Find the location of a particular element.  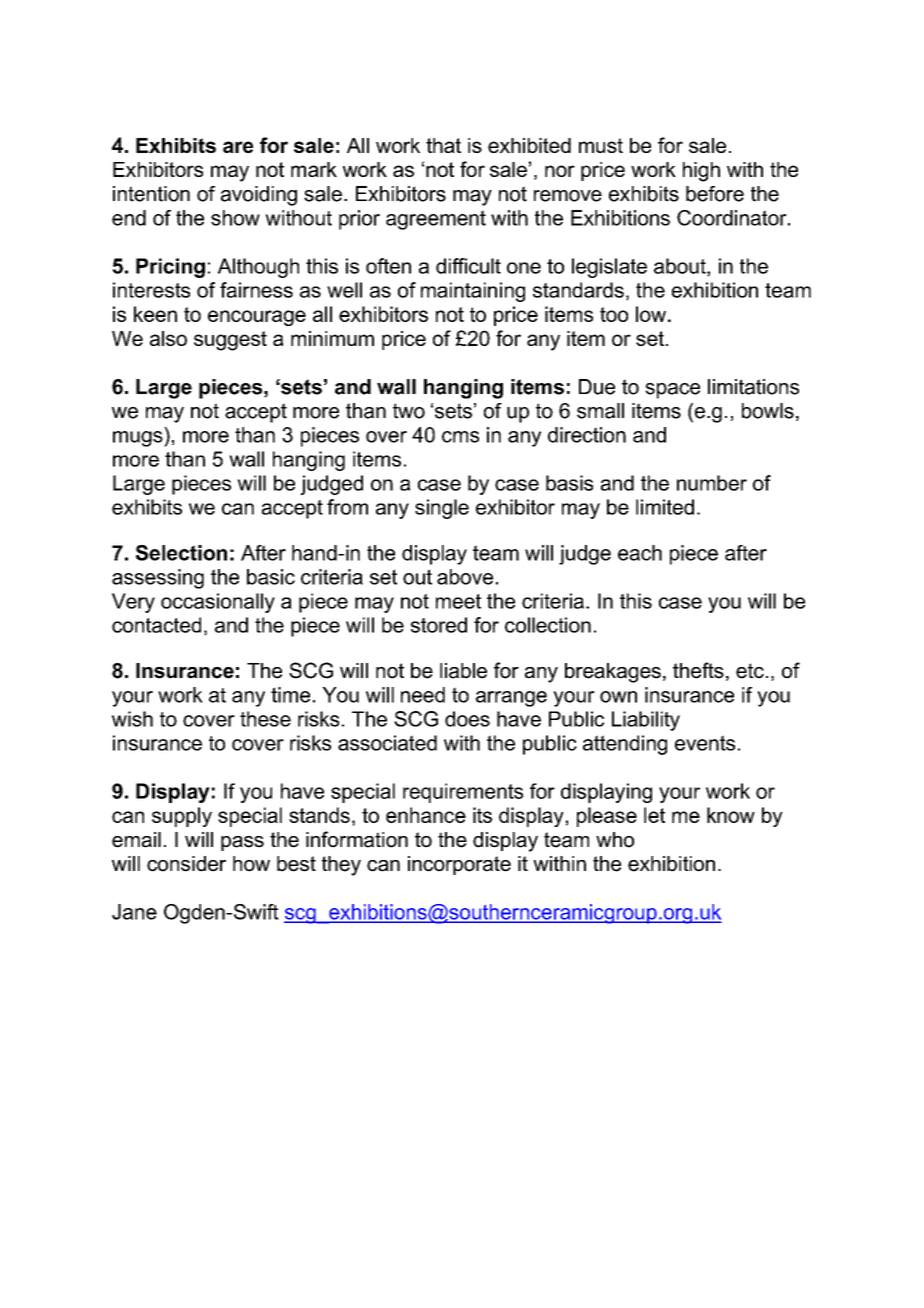

single is located at coordinates (442, 509).
